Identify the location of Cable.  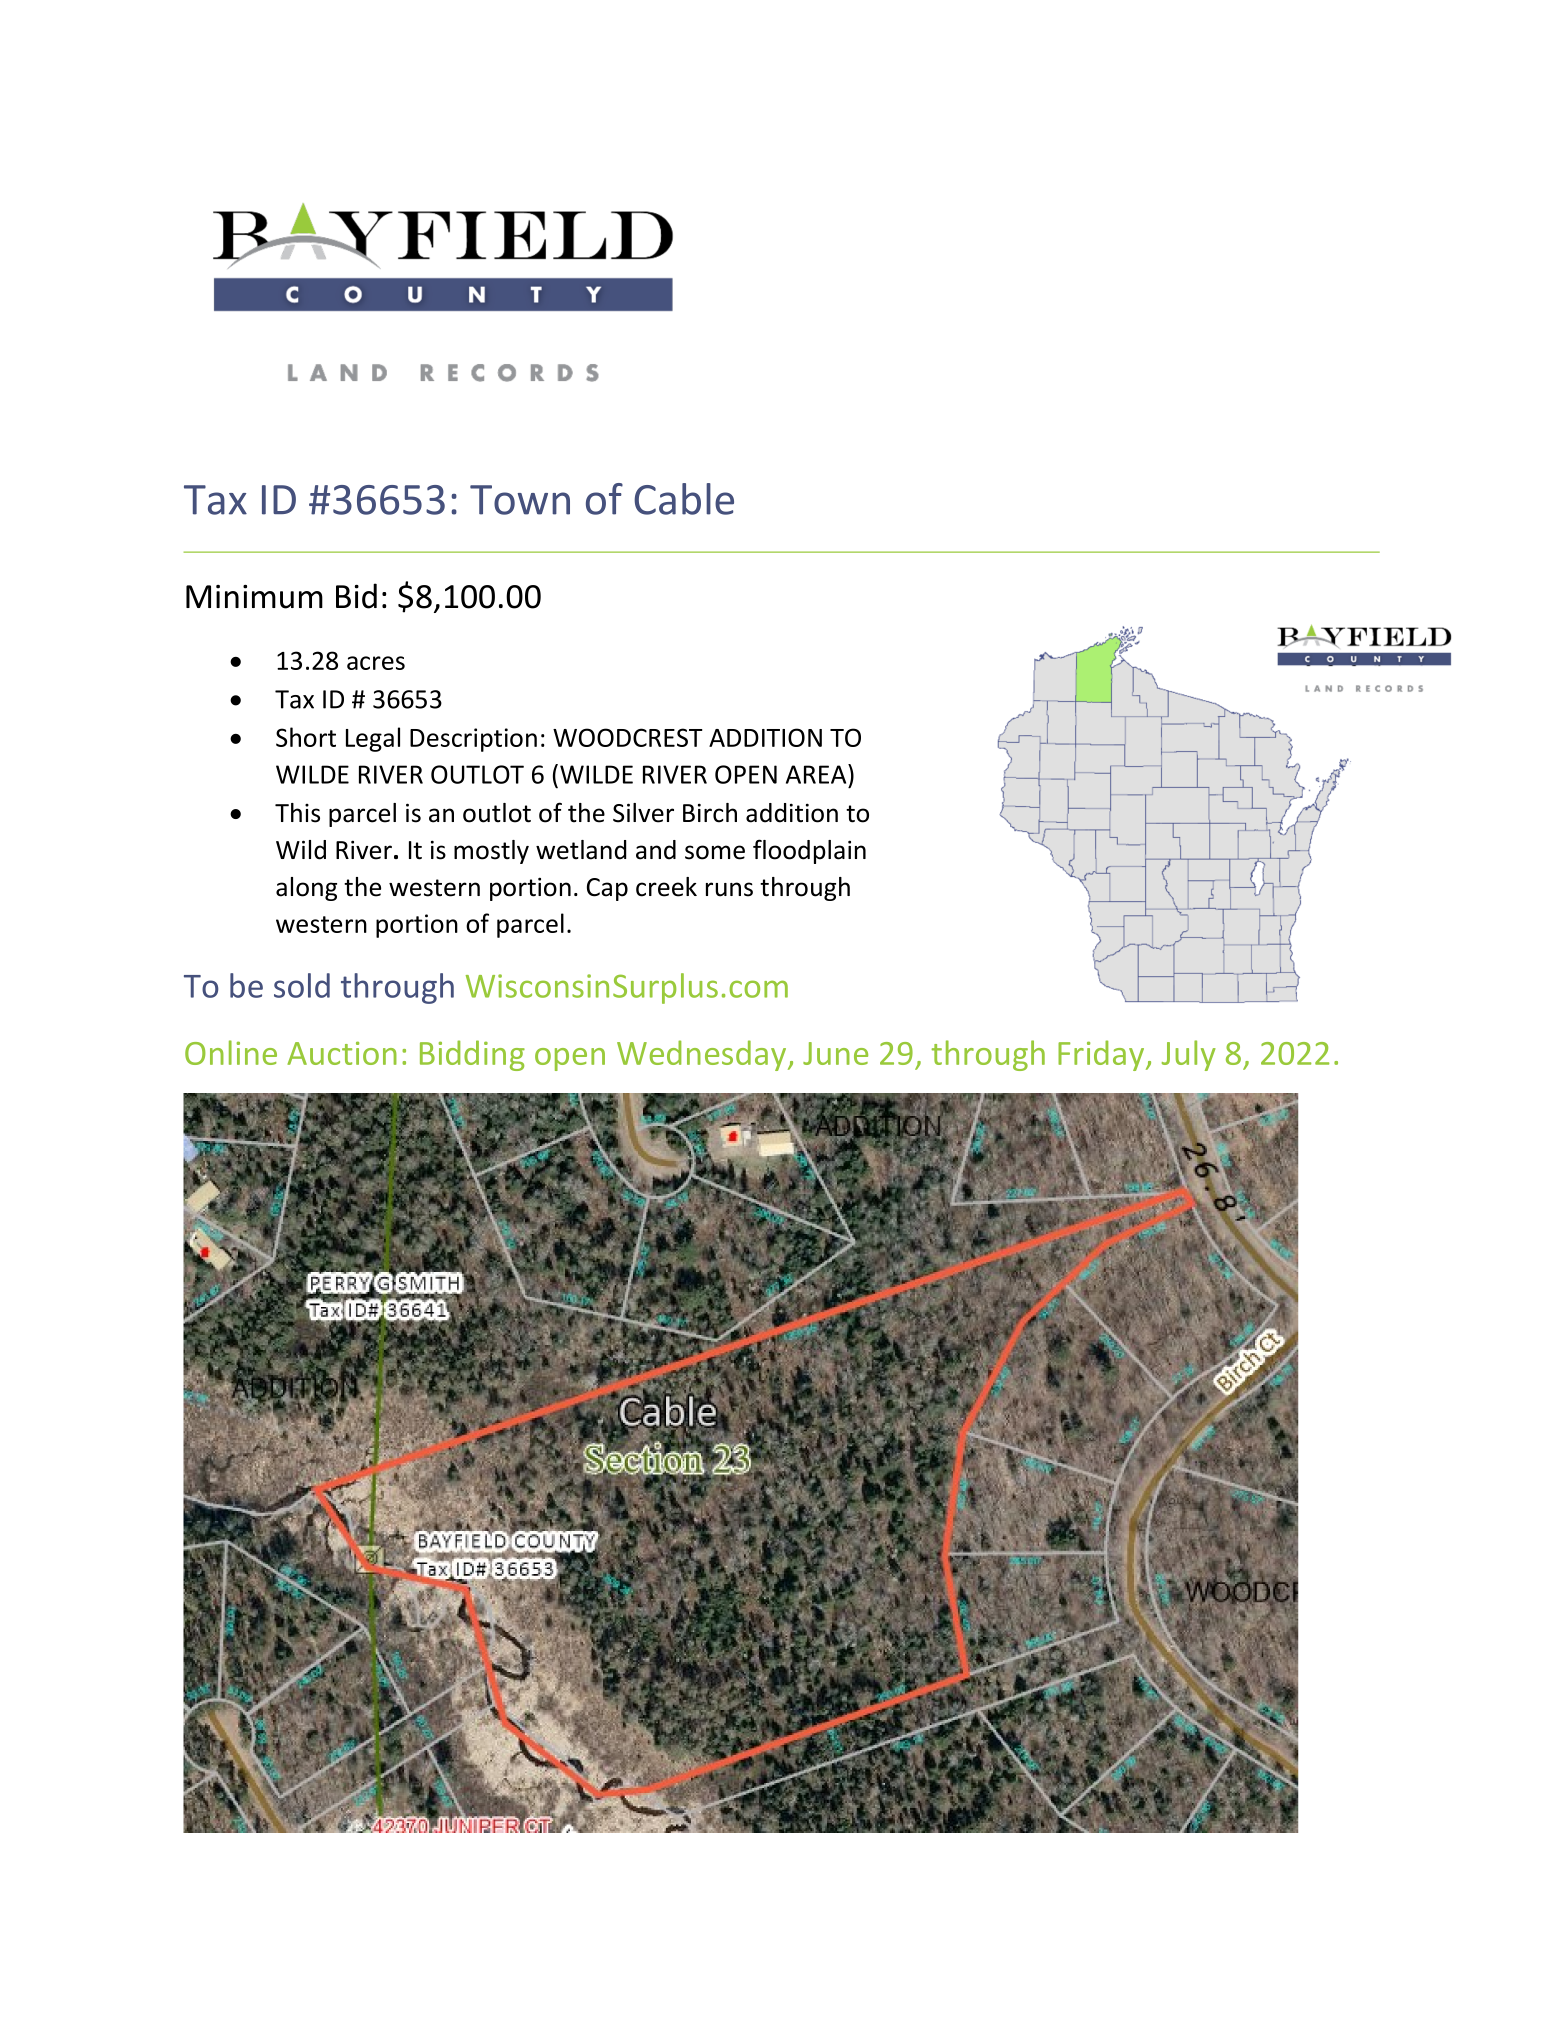
(684, 499).
